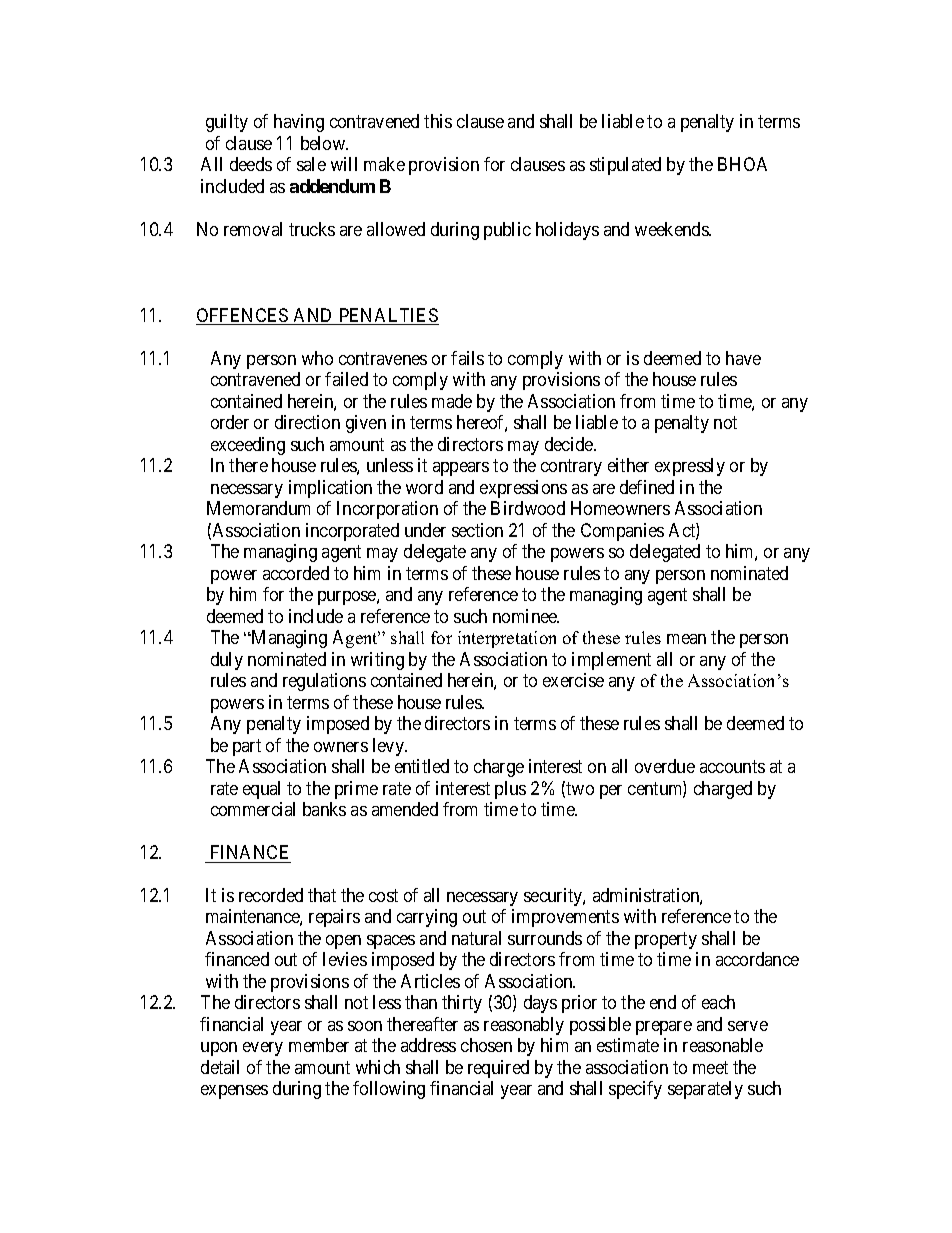 The width and height of the screenshot is (952, 1233). What do you see at coordinates (253, 809) in the screenshot?
I see `commercial` at bounding box center [253, 809].
